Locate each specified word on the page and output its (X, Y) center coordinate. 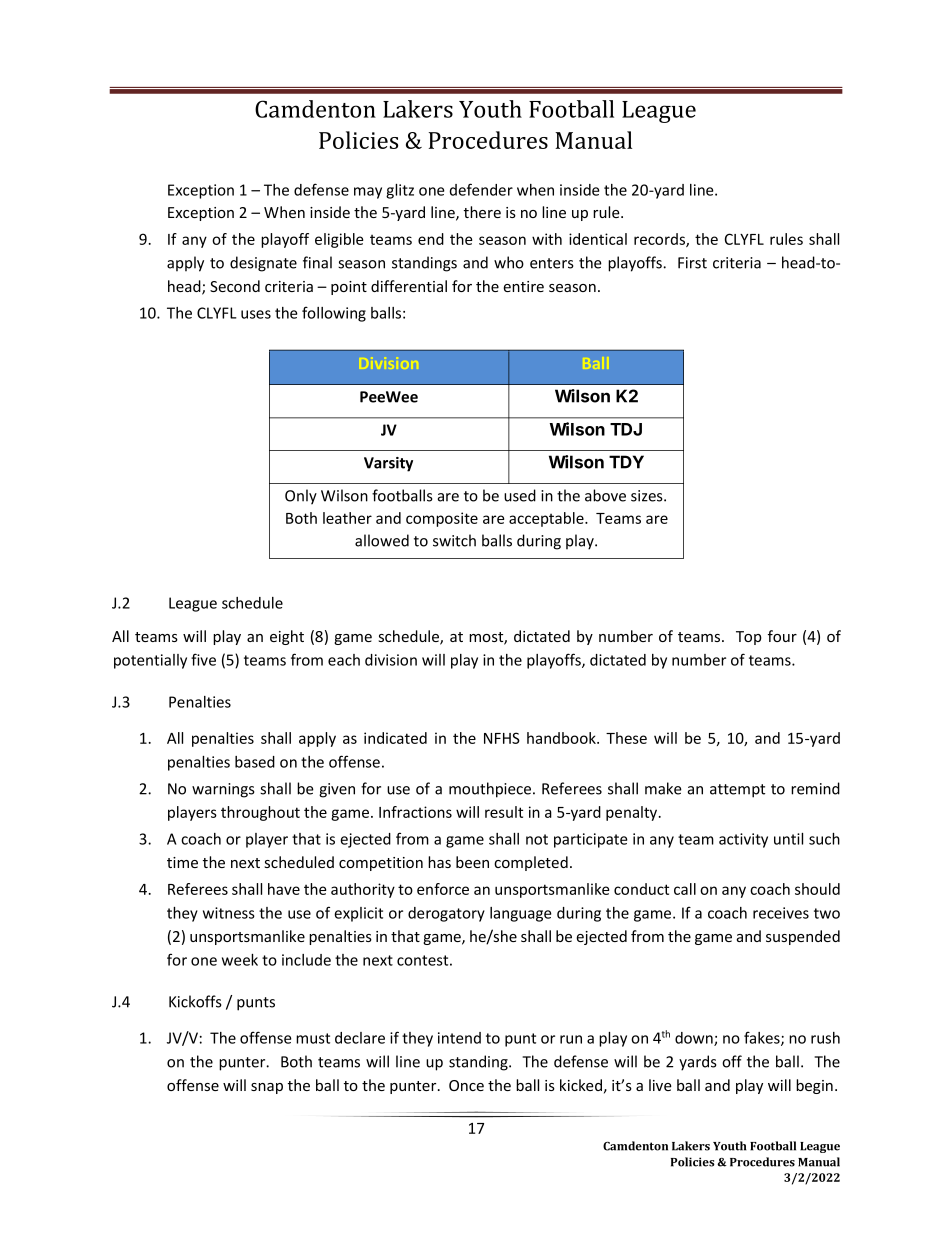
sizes (648, 496)
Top (749, 638)
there (482, 212)
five (203, 659)
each (344, 660)
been (472, 862)
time (182, 862)
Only (301, 497)
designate (263, 264)
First (692, 263)
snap (267, 1088)
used (520, 495)
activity (743, 840)
